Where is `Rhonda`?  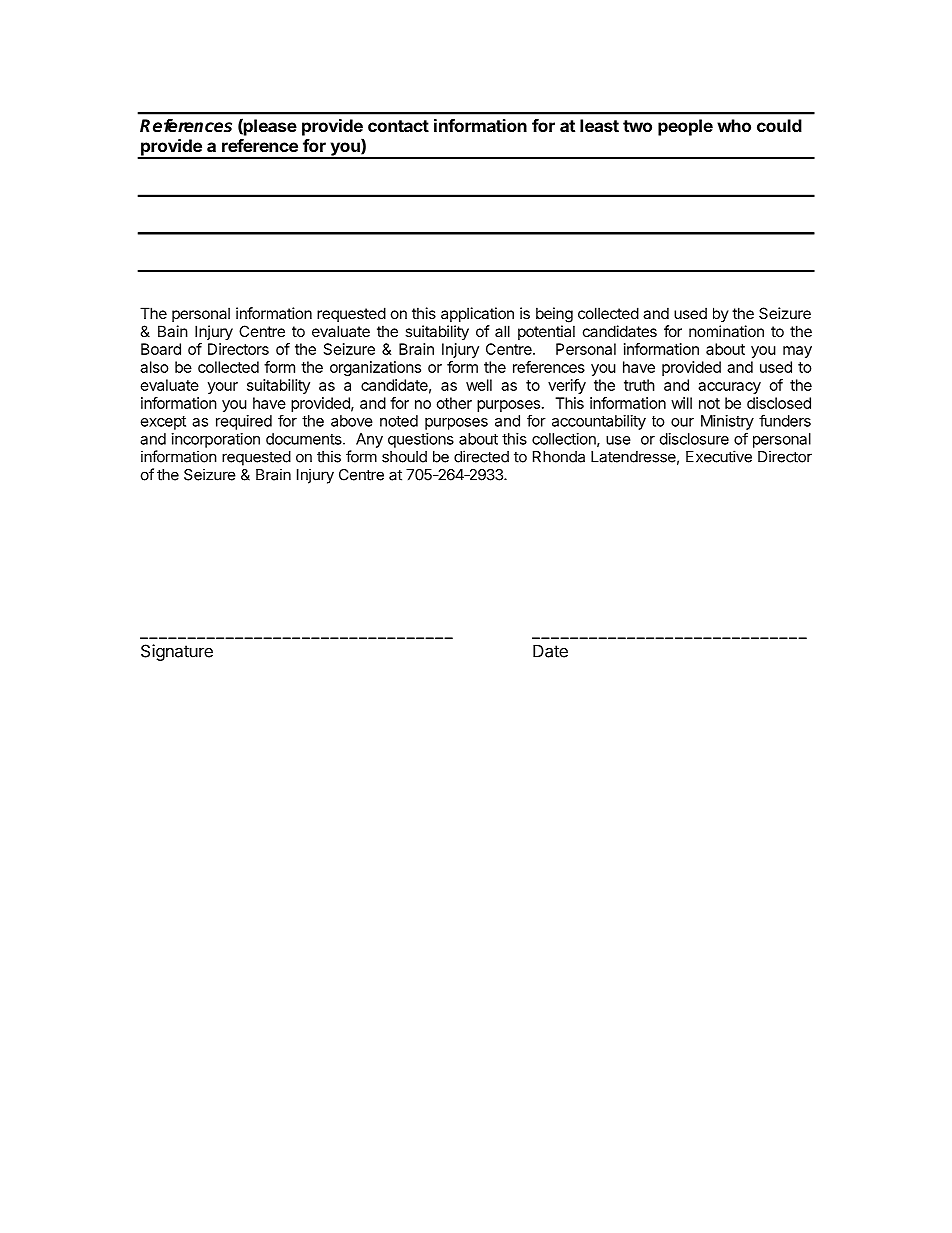
Rhonda is located at coordinates (559, 457).
